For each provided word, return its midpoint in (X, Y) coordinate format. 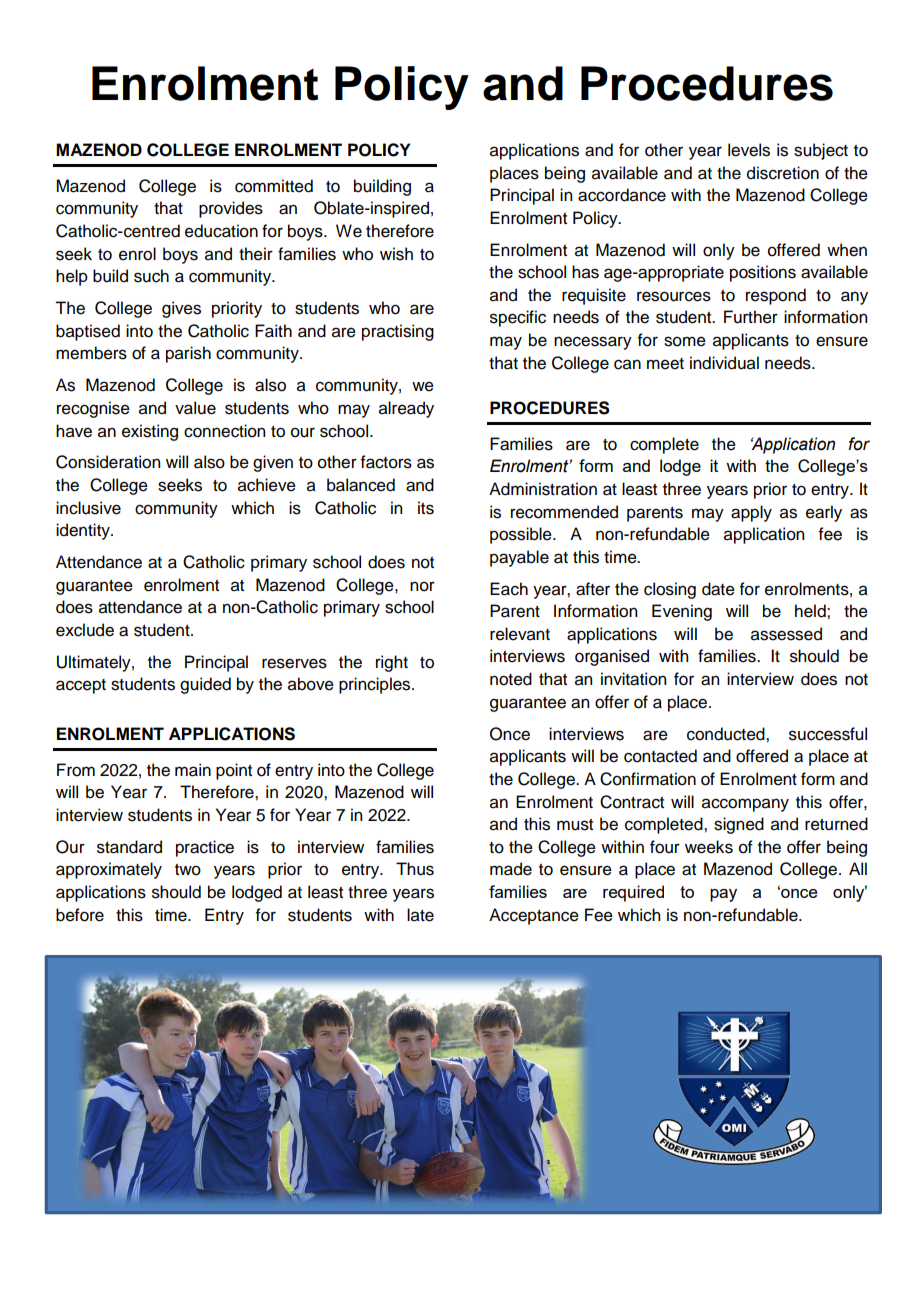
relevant (520, 634)
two (188, 870)
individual (724, 363)
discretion (783, 173)
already (406, 409)
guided (205, 685)
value (195, 408)
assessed (786, 634)
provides (231, 209)
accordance (622, 195)
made (511, 869)
